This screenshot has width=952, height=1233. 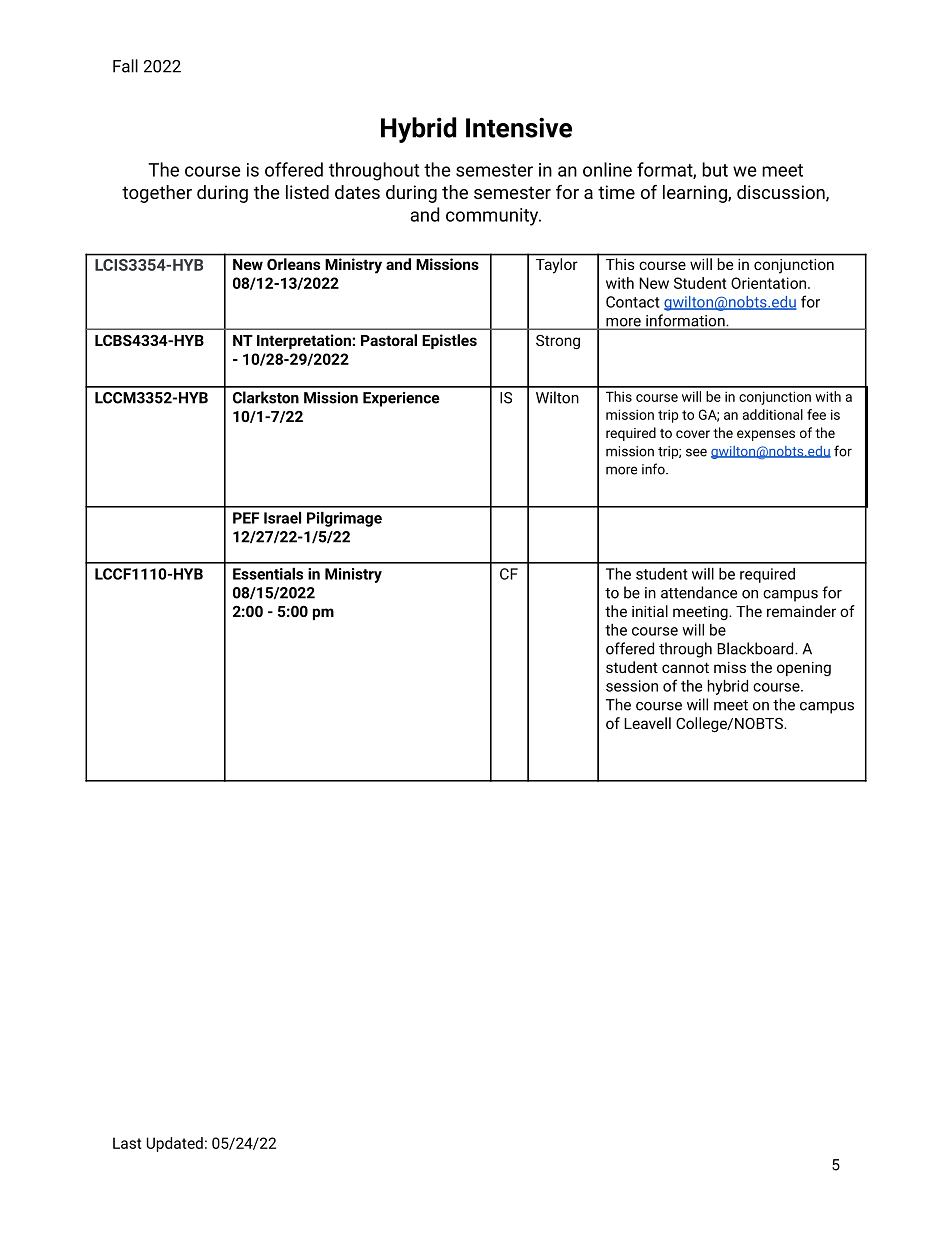 What do you see at coordinates (632, 686) in the screenshot?
I see `session` at bounding box center [632, 686].
